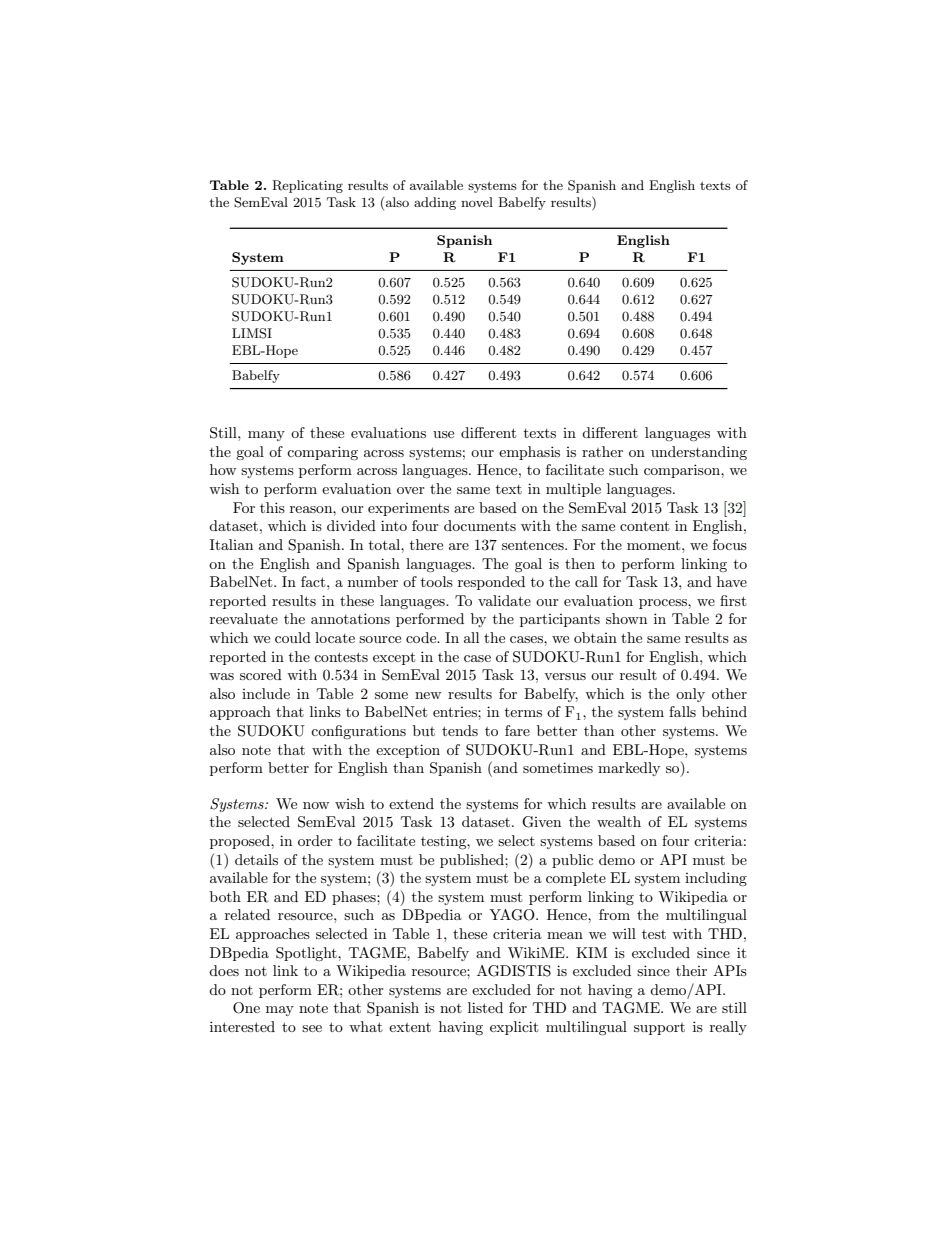 The height and width of the page is (1233, 952). What do you see at coordinates (280, 1011) in the page?
I see `may` at bounding box center [280, 1011].
